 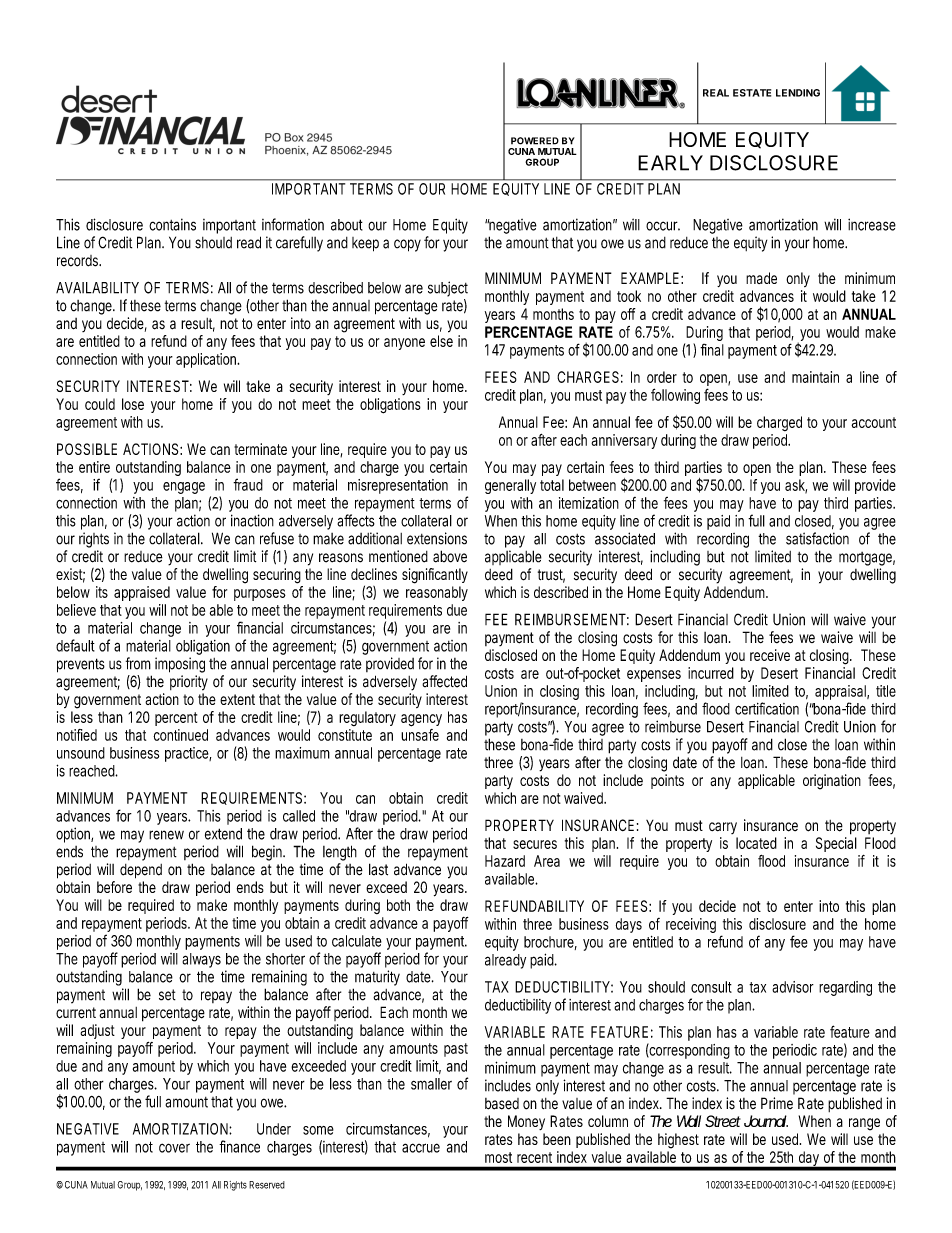 I want to click on imposing, so click(x=180, y=665).
